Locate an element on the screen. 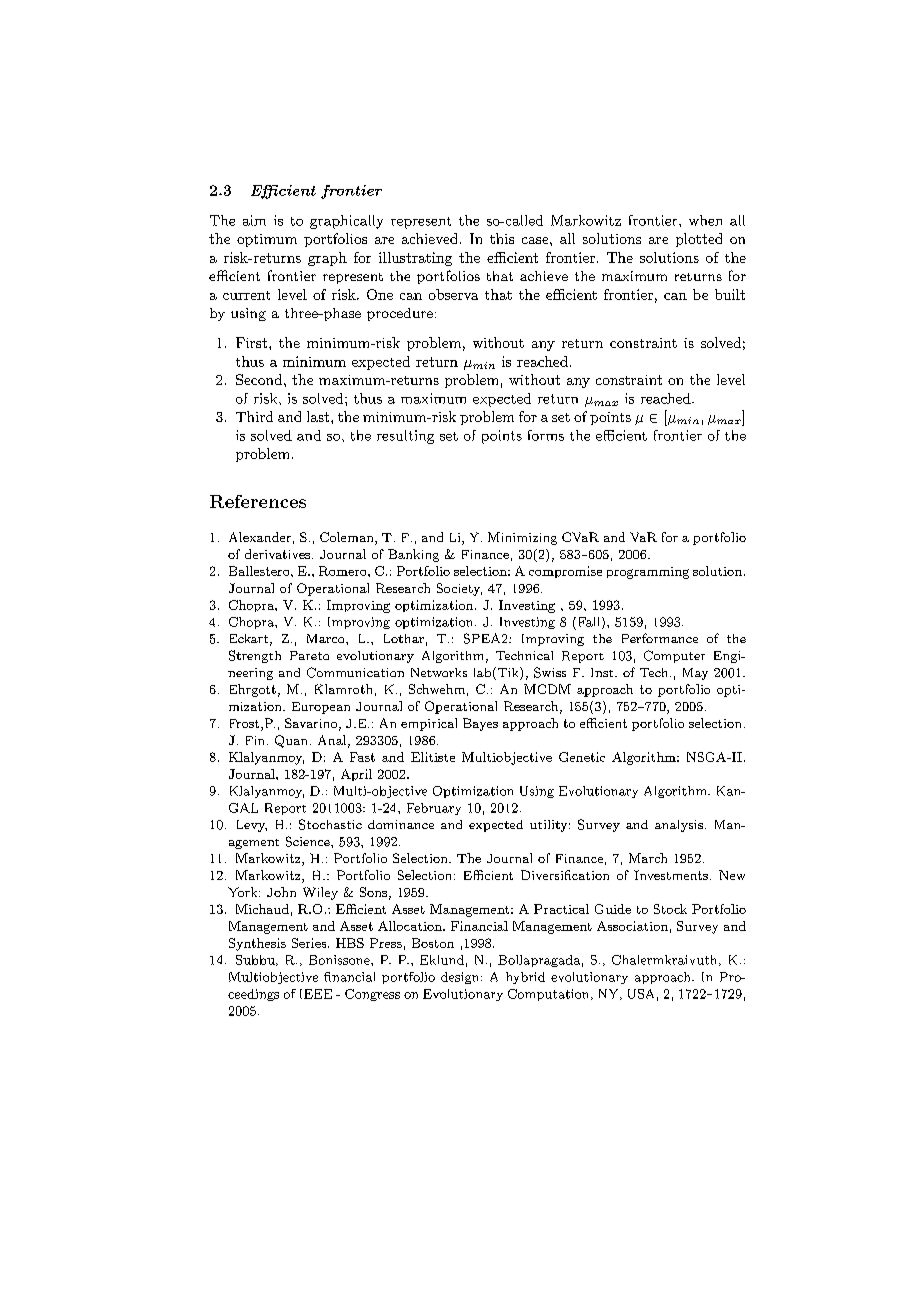  IEEE is located at coordinates (316, 994).
